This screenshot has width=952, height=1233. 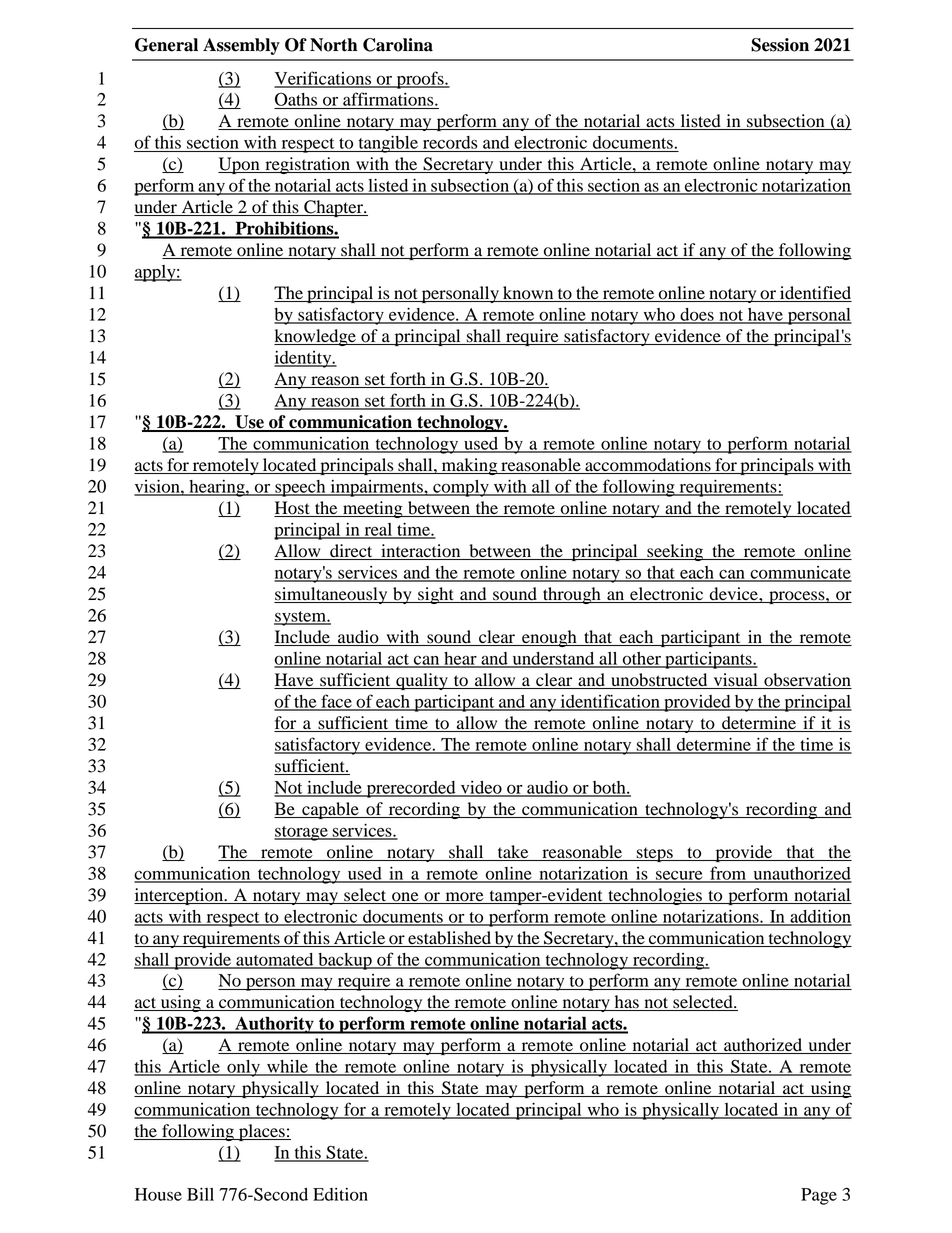 What do you see at coordinates (262, 1132) in the screenshot?
I see `places` at bounding box center [262, 1132].
